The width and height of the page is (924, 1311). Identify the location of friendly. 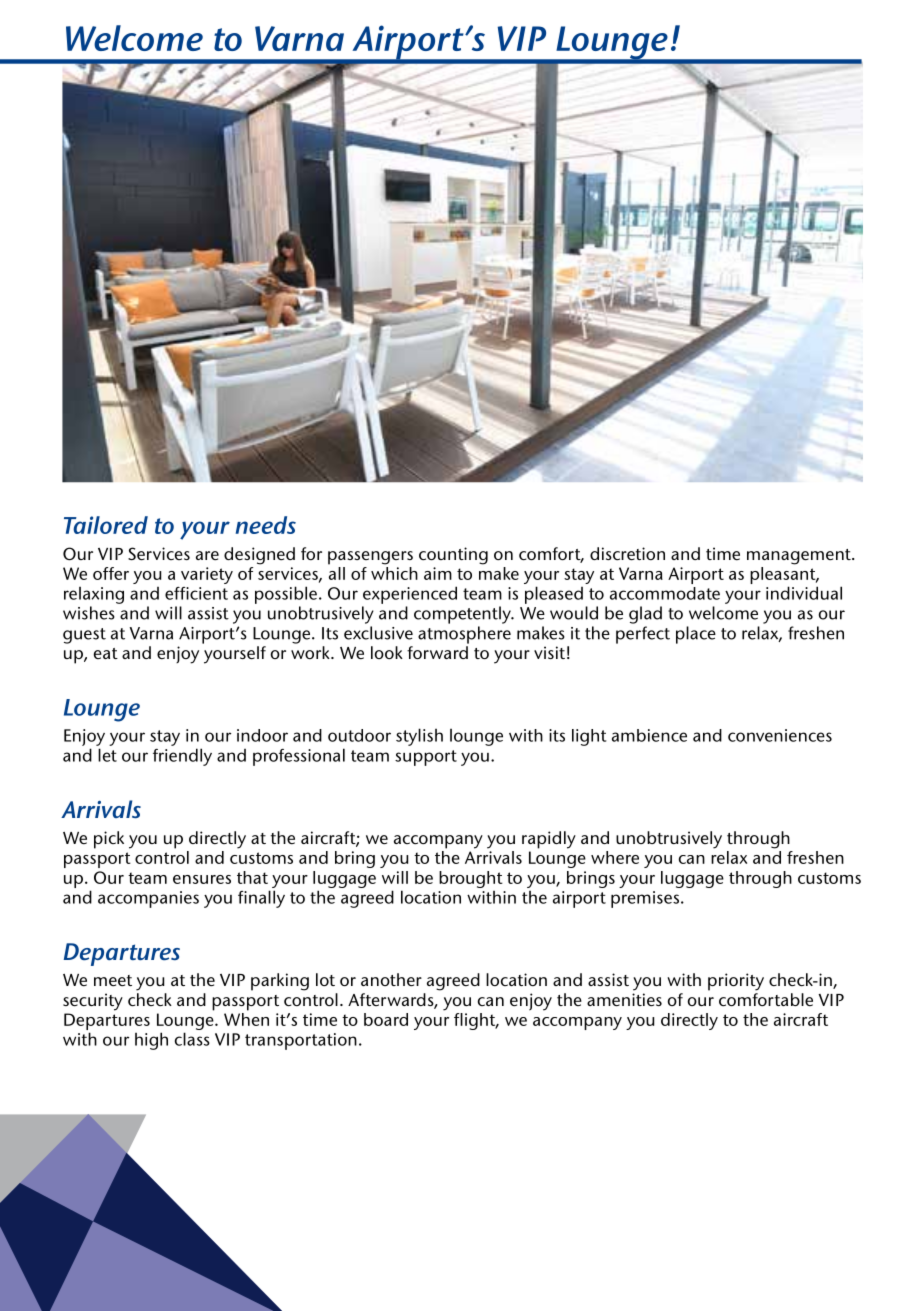
(182, 757).
